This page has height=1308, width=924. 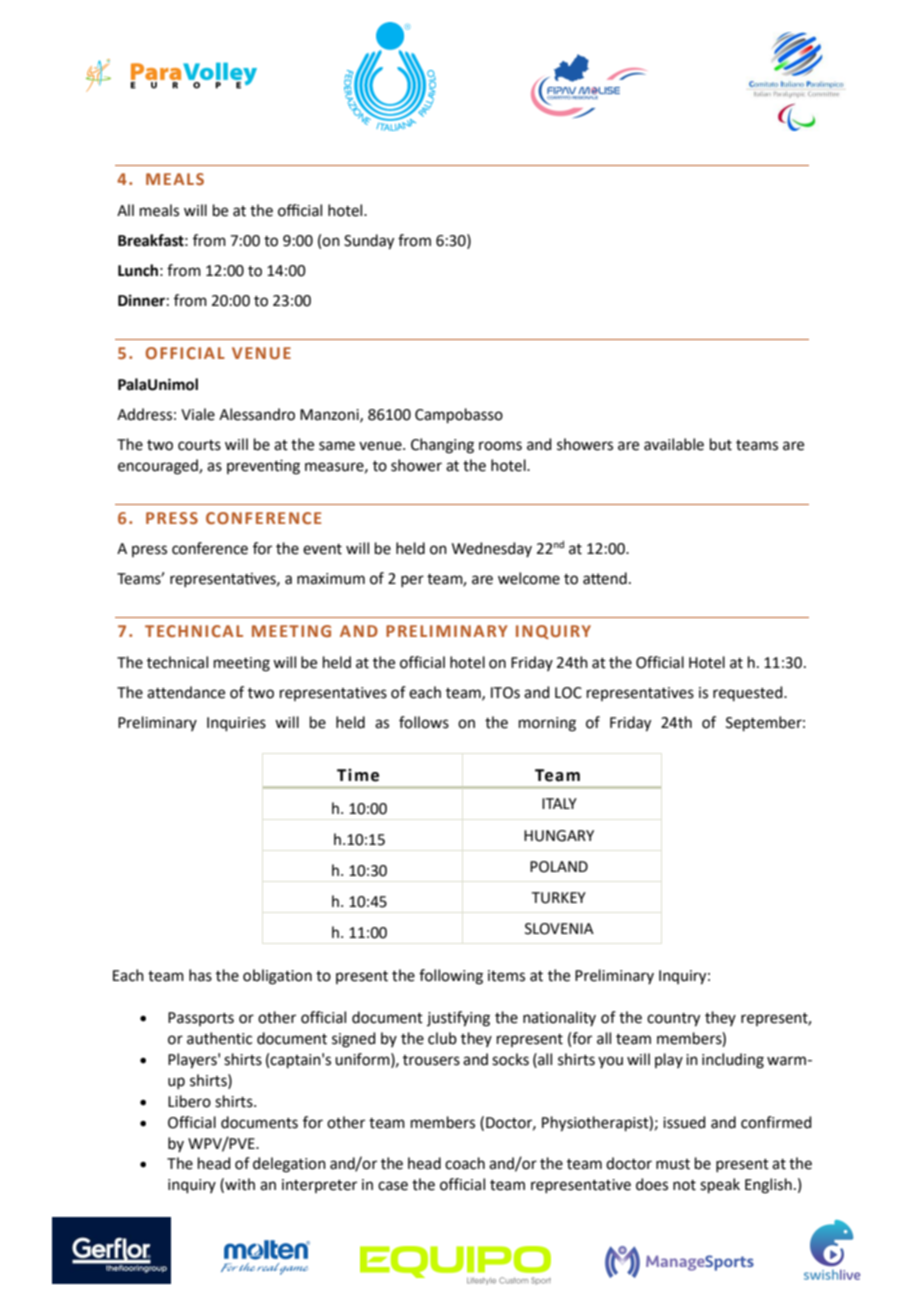 I want to click on coach, so click(x=465, y=1163).
